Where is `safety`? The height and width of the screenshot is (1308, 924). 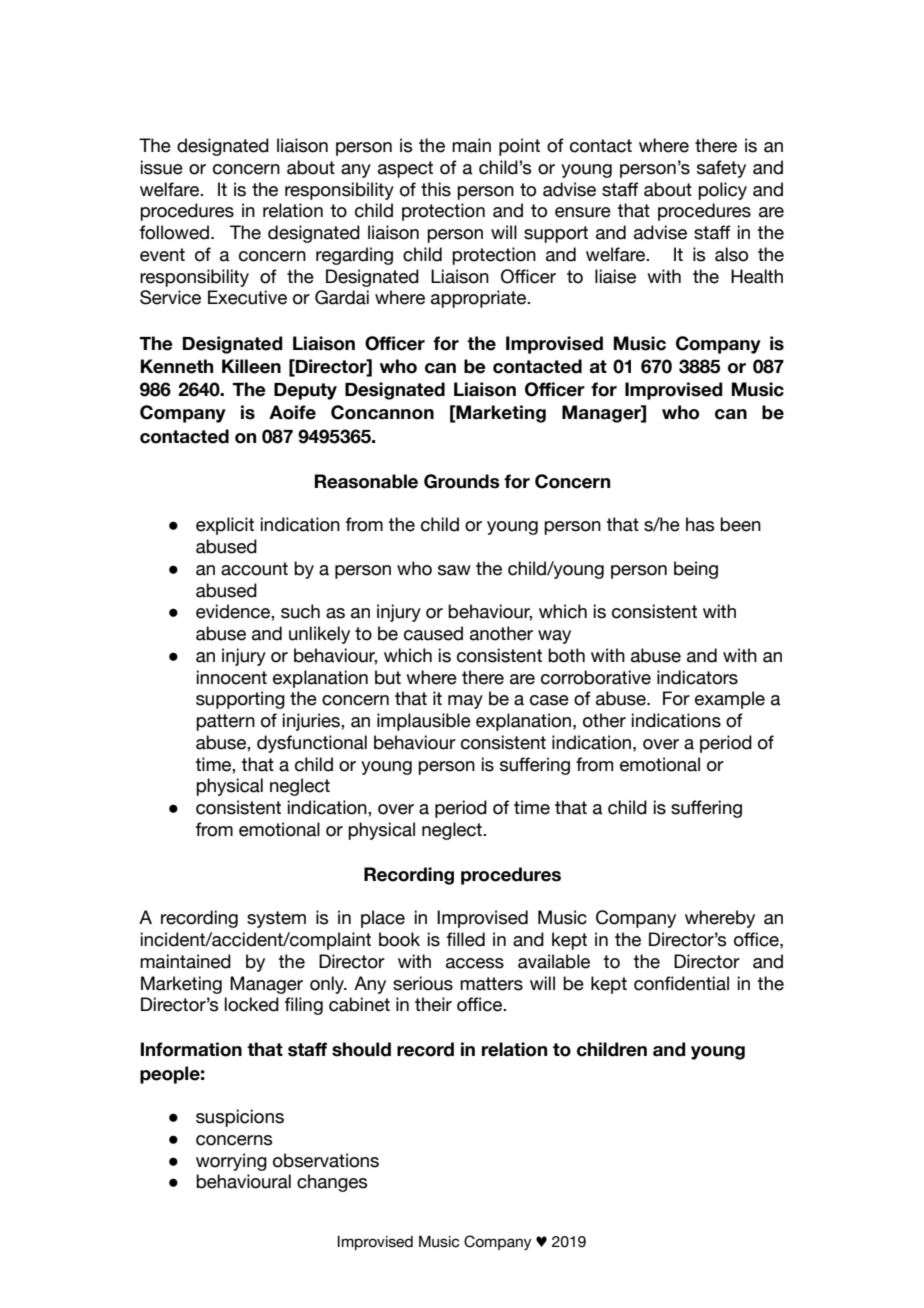 safety is located at coordinates (721, 169).
